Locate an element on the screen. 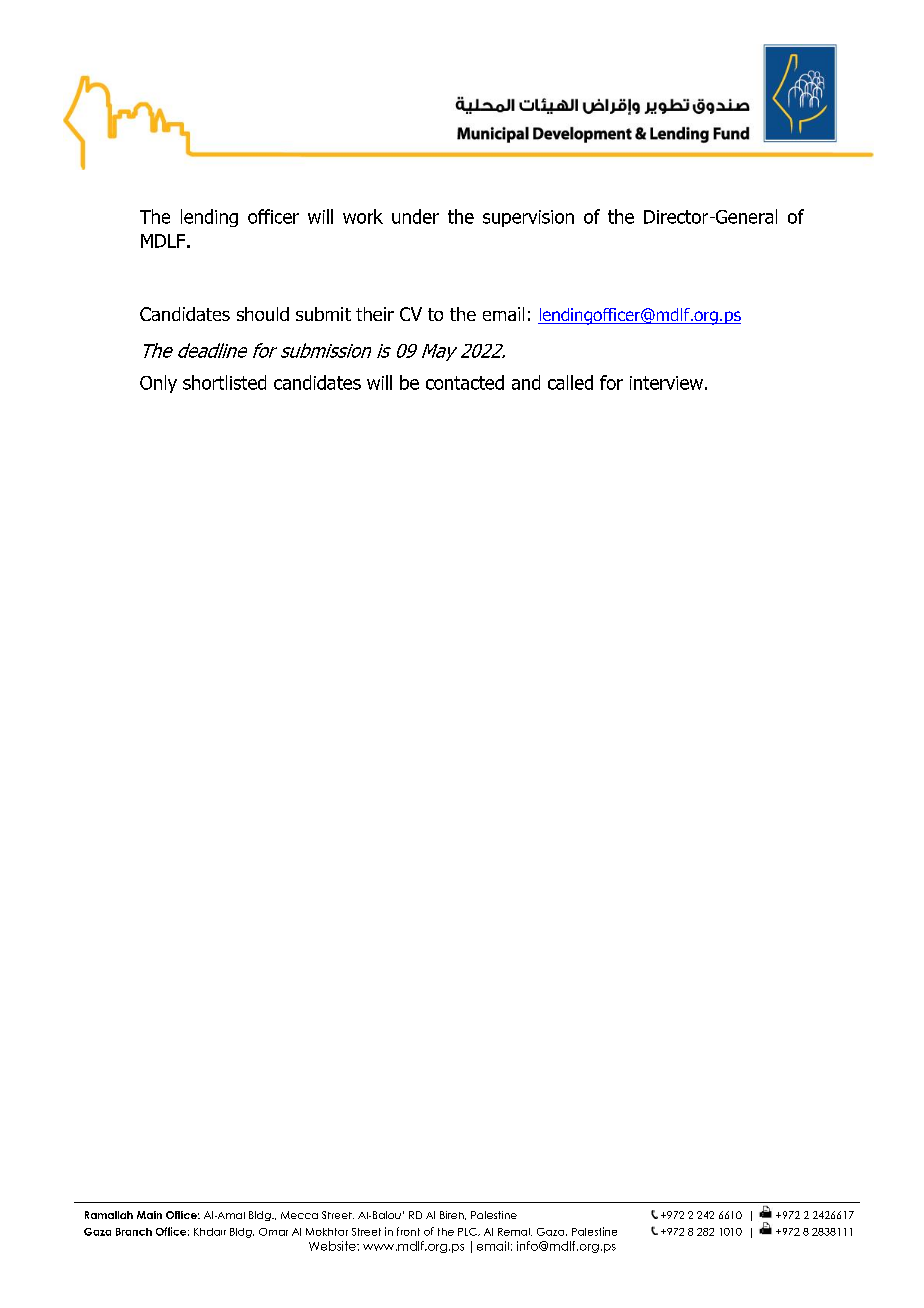 Image resolution: width=924 pixels, height=1308 pixels. should is located at coordinates (263, 314).
